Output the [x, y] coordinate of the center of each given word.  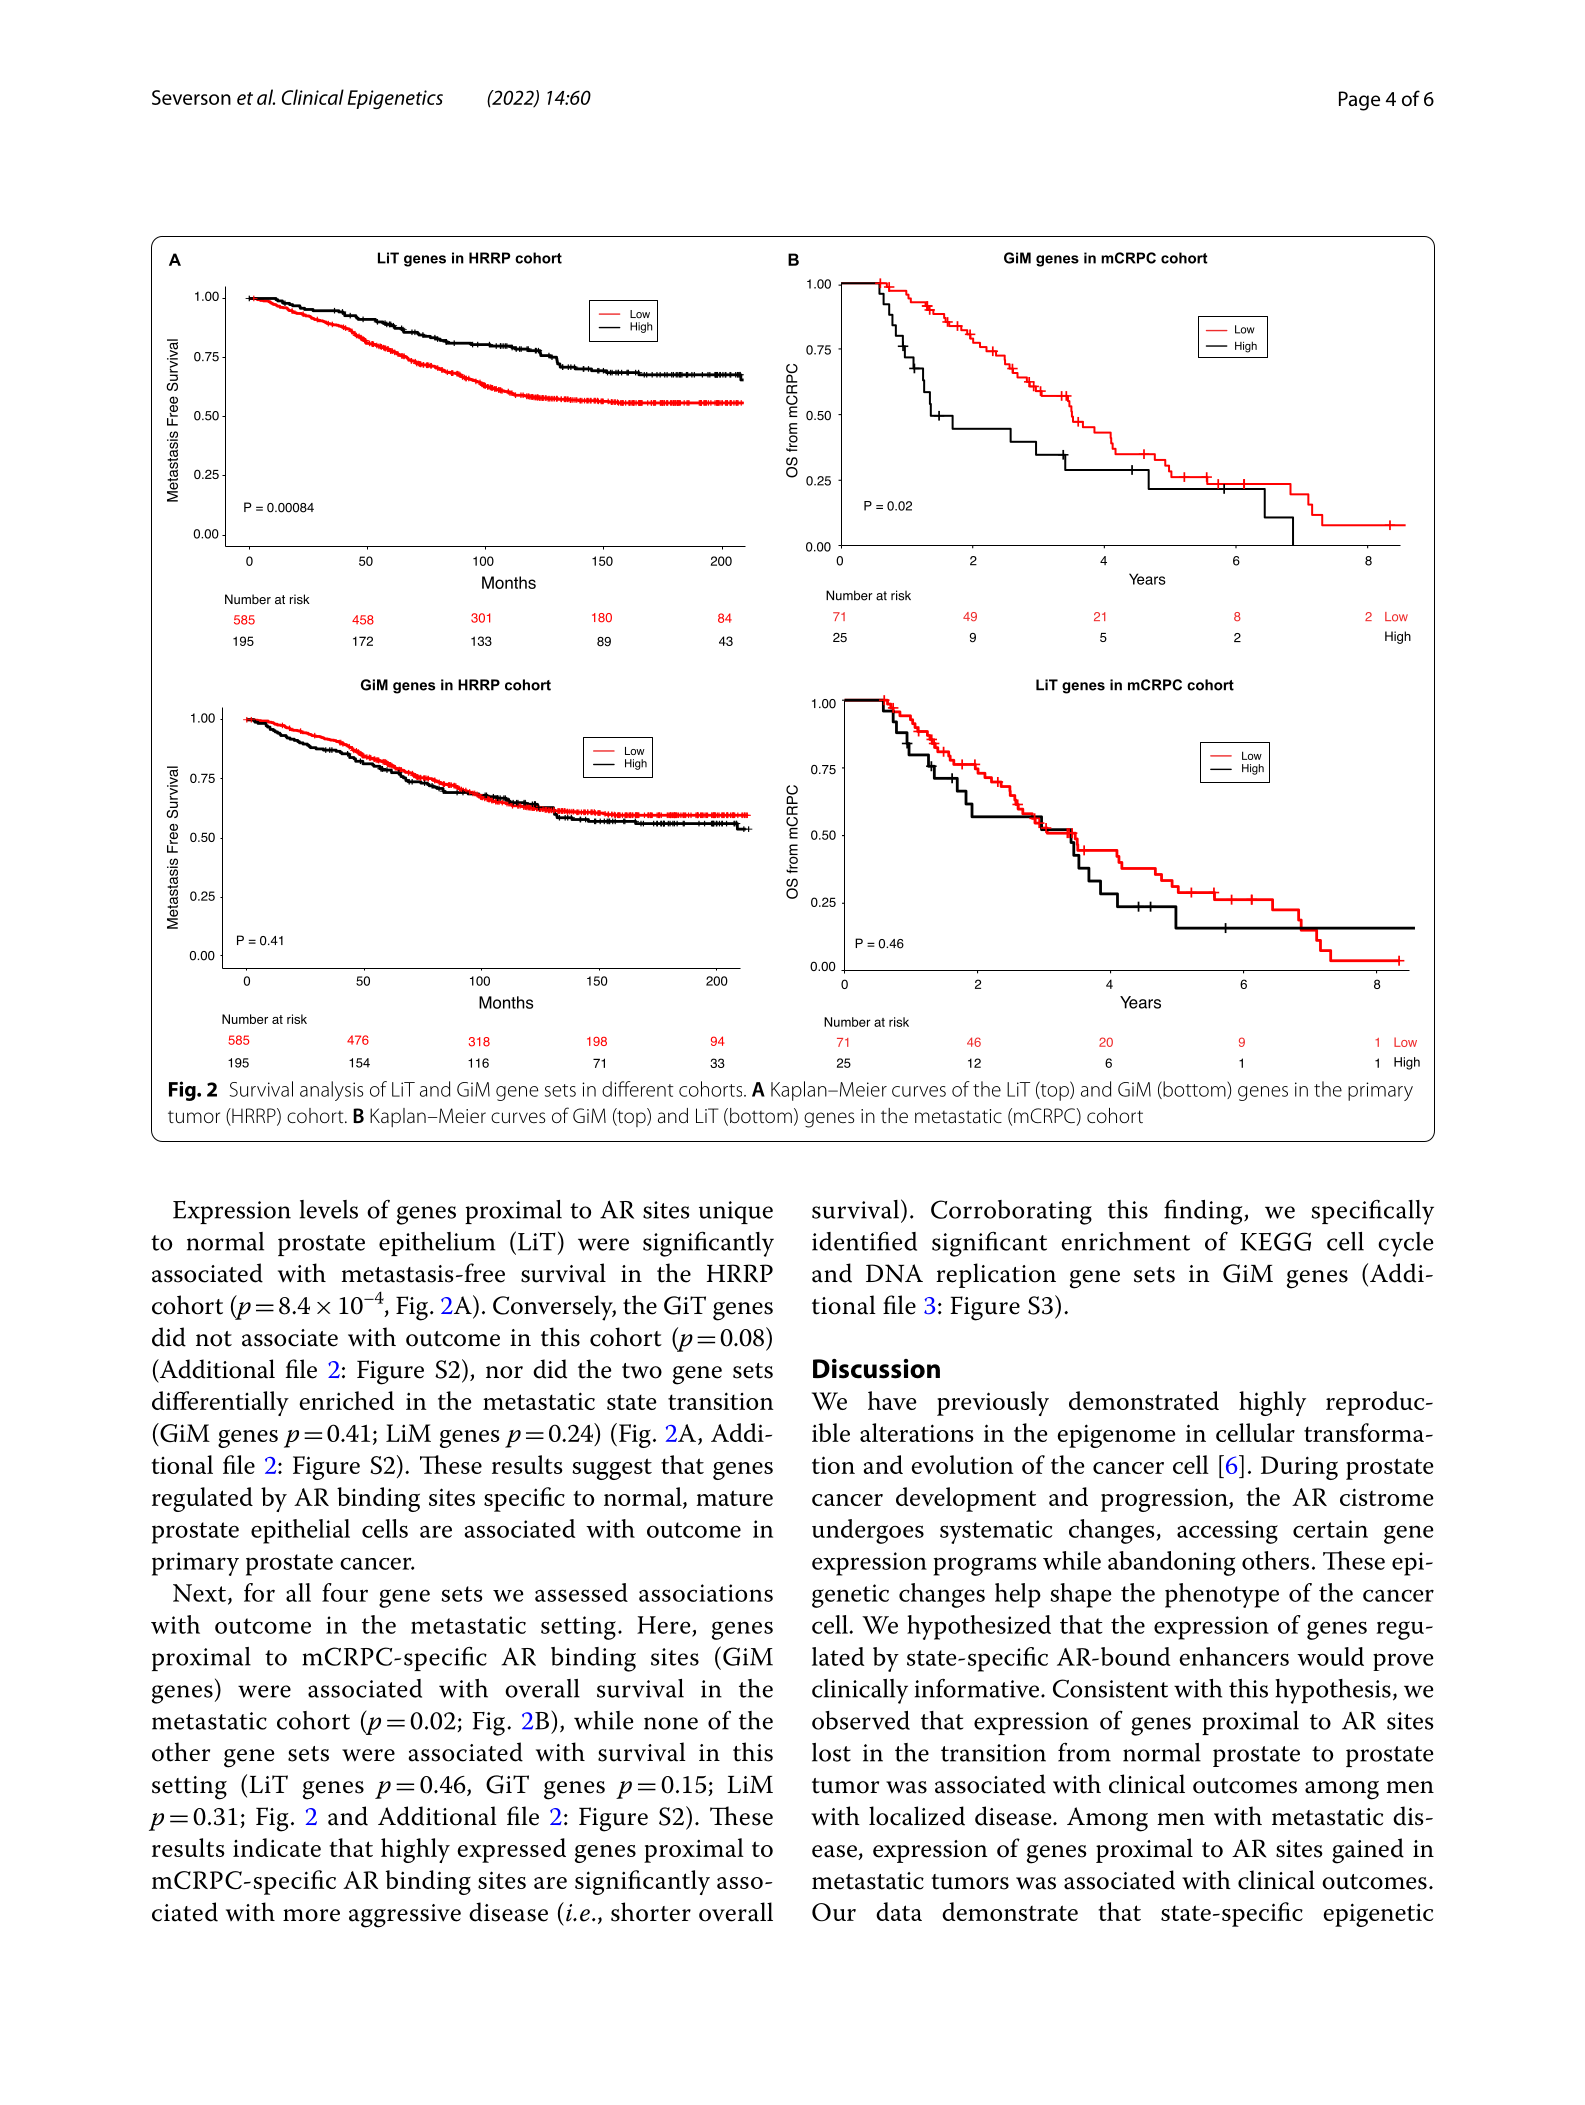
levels [329, 1209]
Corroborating [1011, 1212]
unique [736, 1212]
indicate [277, 1847]
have [892, 1400]
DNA [894, 1273]
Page [1359, 101]
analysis [331, 1091]
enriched [346, 1400]
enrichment [1125, 1241]
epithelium [437, 1244]
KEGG [1275, 1241]
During [1299, 1468]
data [899, 1911]
